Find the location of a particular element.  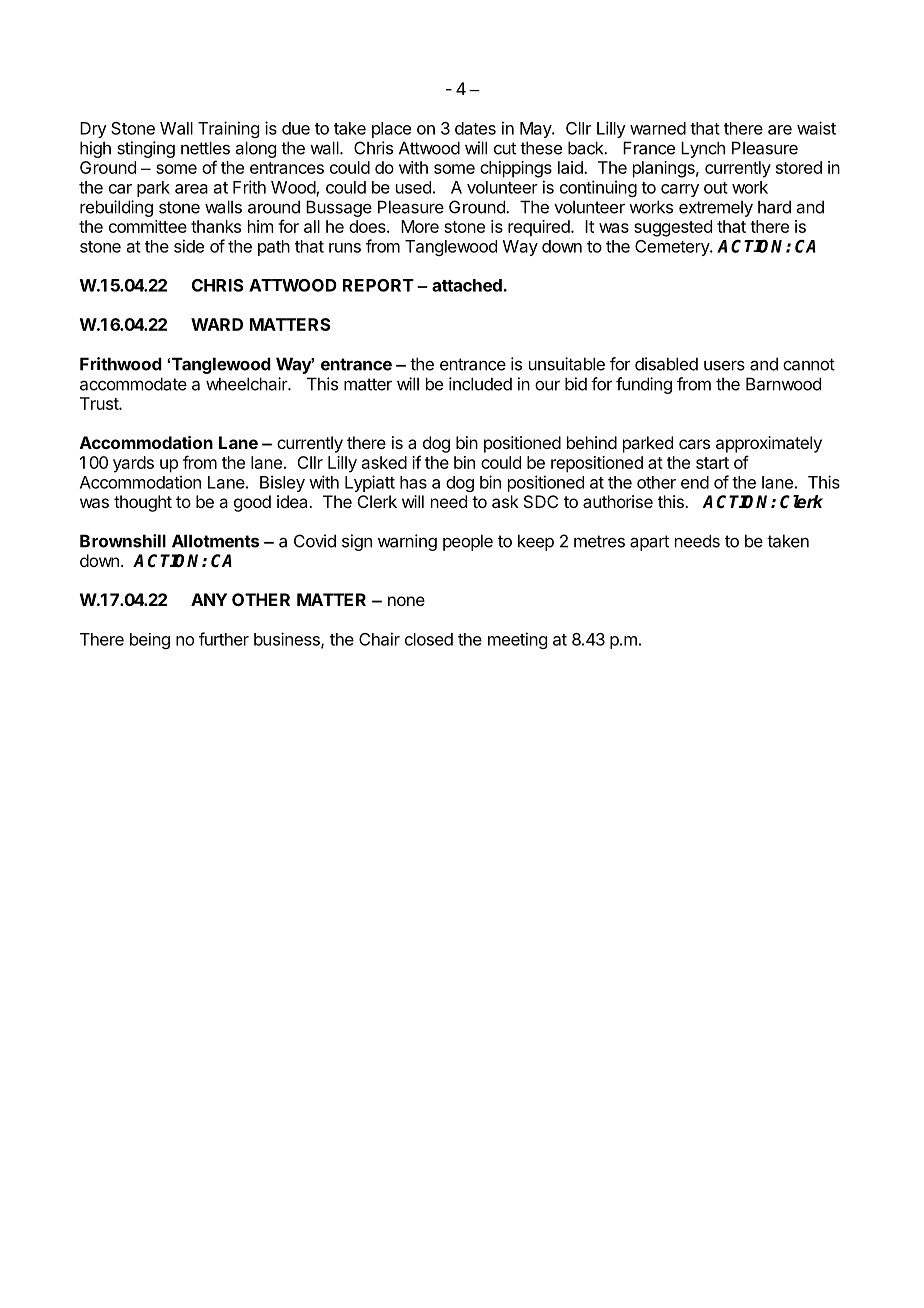

nettles is located at coordinates (205, 148).
